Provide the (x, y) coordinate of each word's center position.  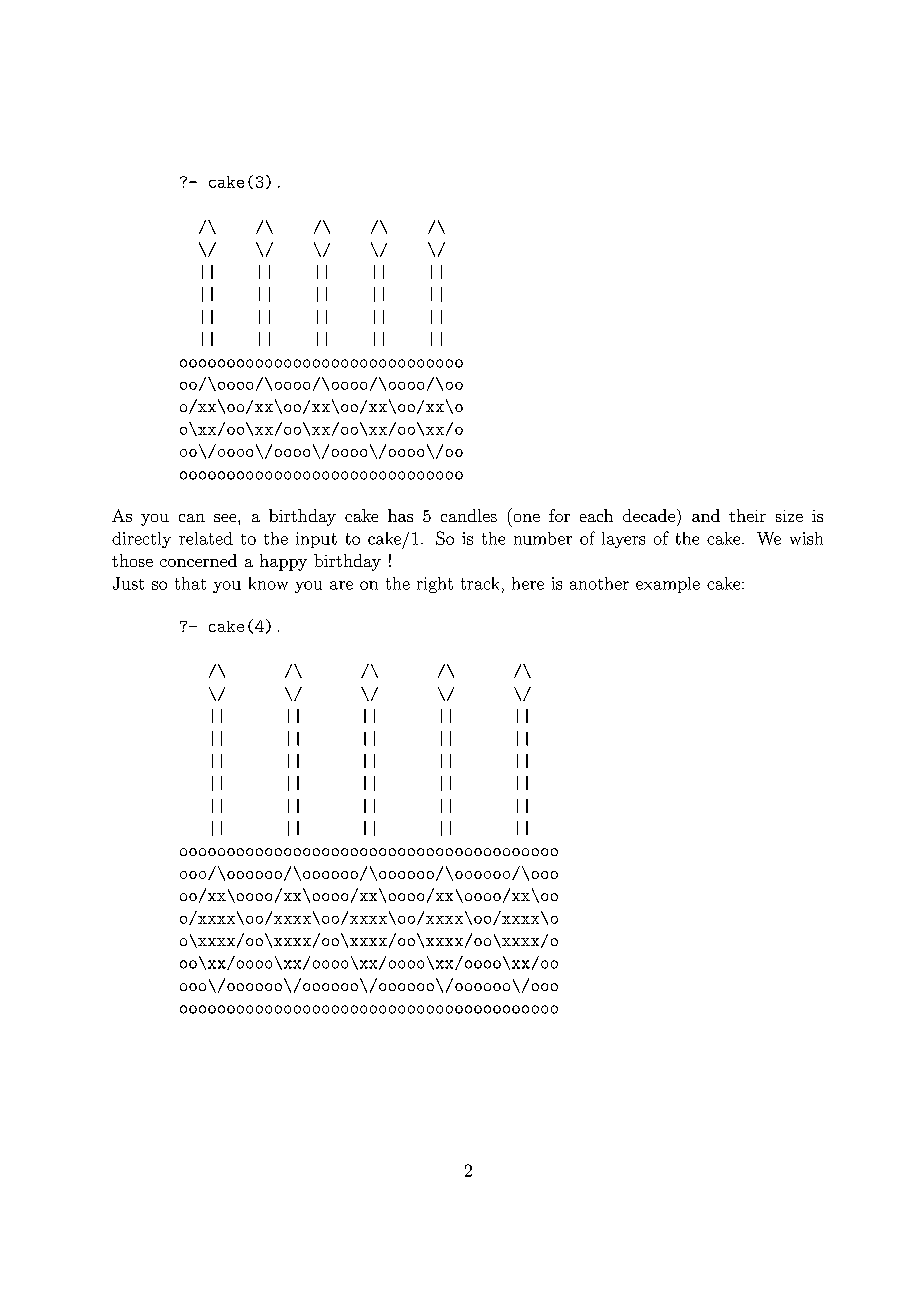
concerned (198, 560)
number (543, 538)
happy (283, 562)
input (316, 540)
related (206, 538)
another (599, 583)
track (480, 583)
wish (806, 538)
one (527, 518)
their (747, 515)
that (190, 583)
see (226, 518)
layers (623, 540)
